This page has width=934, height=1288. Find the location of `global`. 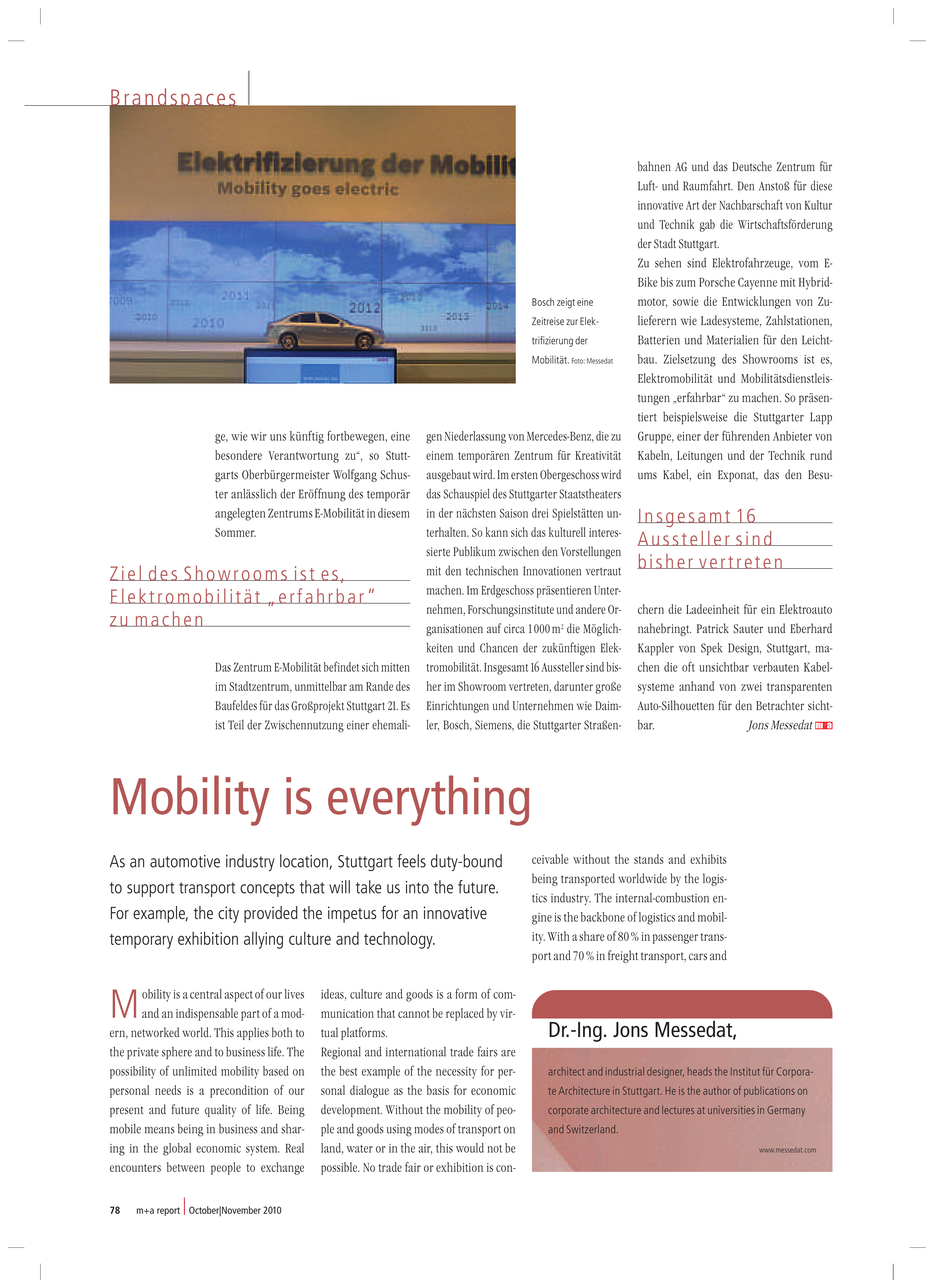

global is located at coordinates (177, 1149).
